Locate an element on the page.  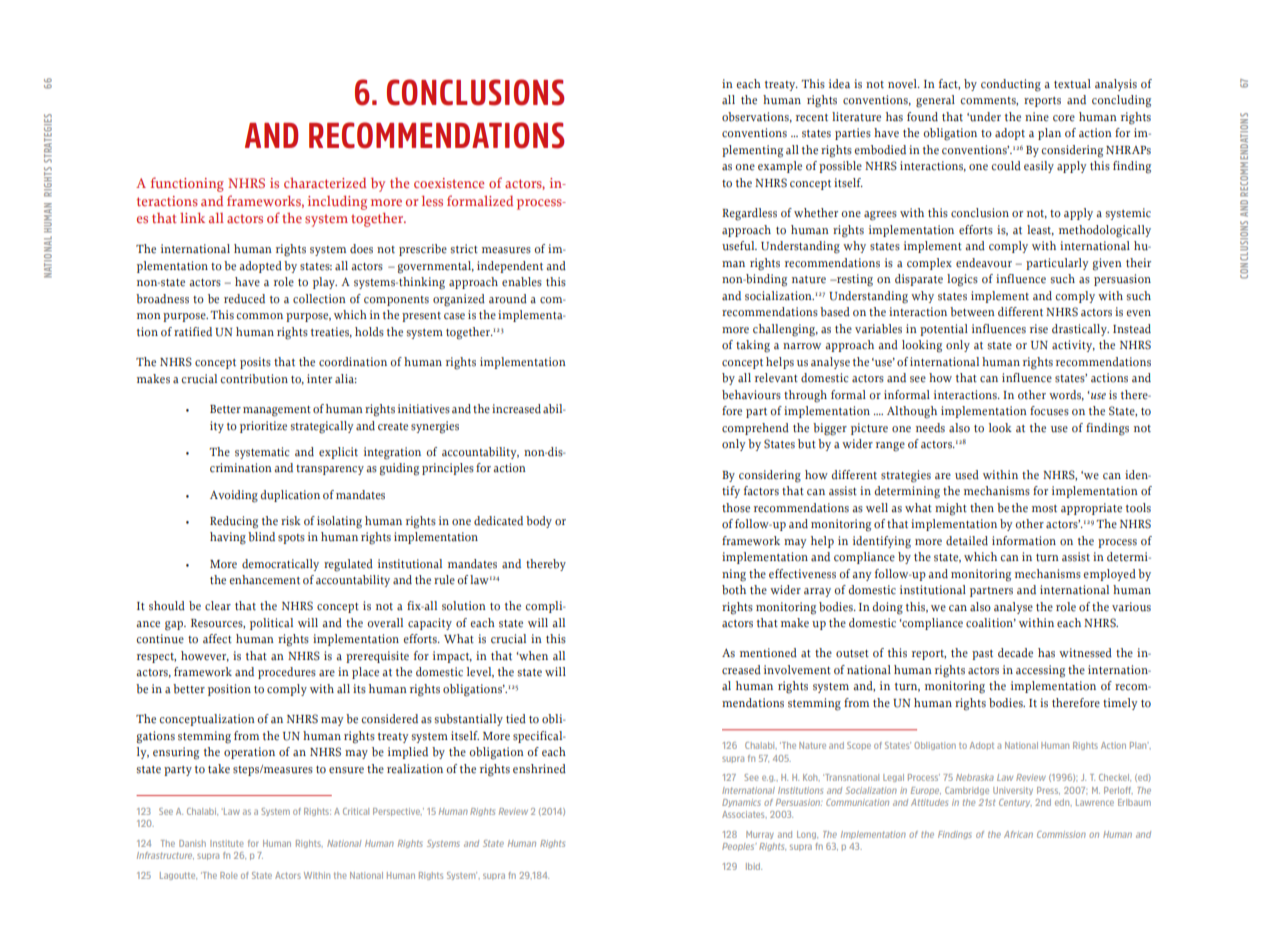
used is located at coordinates (967, 475).
